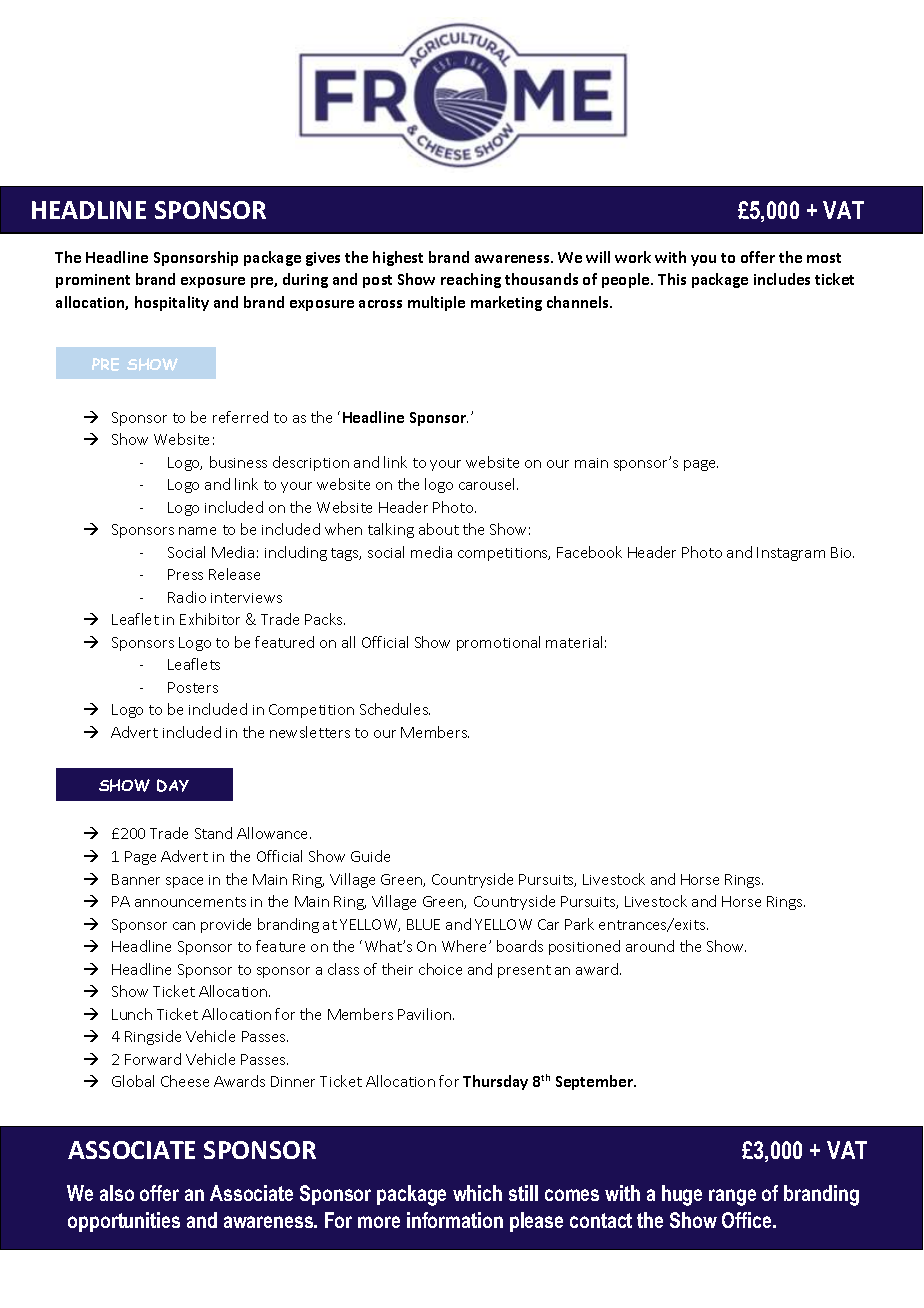  What do you see at coordinates (117, 1193) in the document?
I see `also` at bounding box center [117, 1193].
